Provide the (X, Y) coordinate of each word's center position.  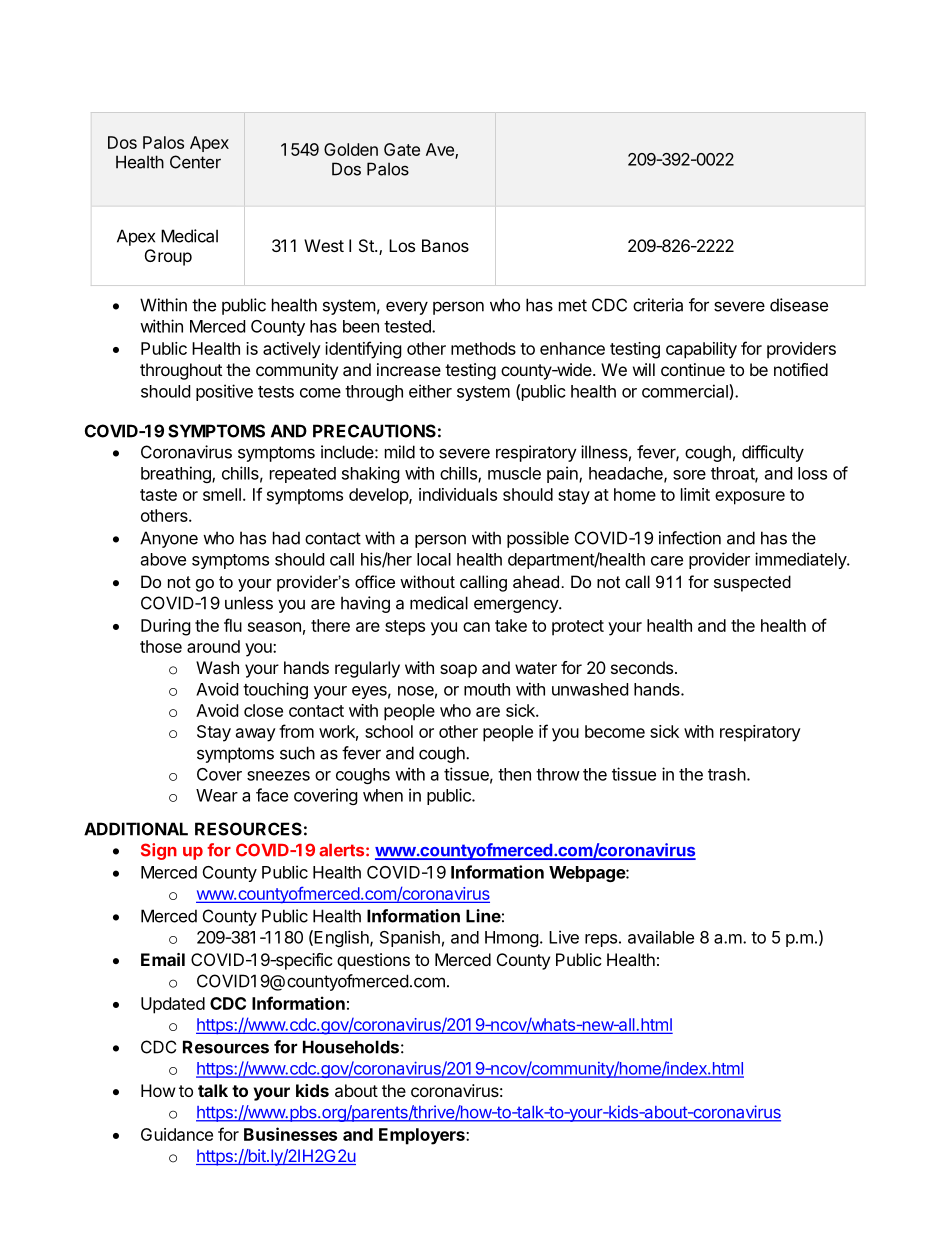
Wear (217, 795)
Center (195, 162)
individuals (458, 494)
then (514, 774)
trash (727, 774)
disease (799, 305)
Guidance (177, 1134)
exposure (750, 498)
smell (222, 494)
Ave (441, 150)
